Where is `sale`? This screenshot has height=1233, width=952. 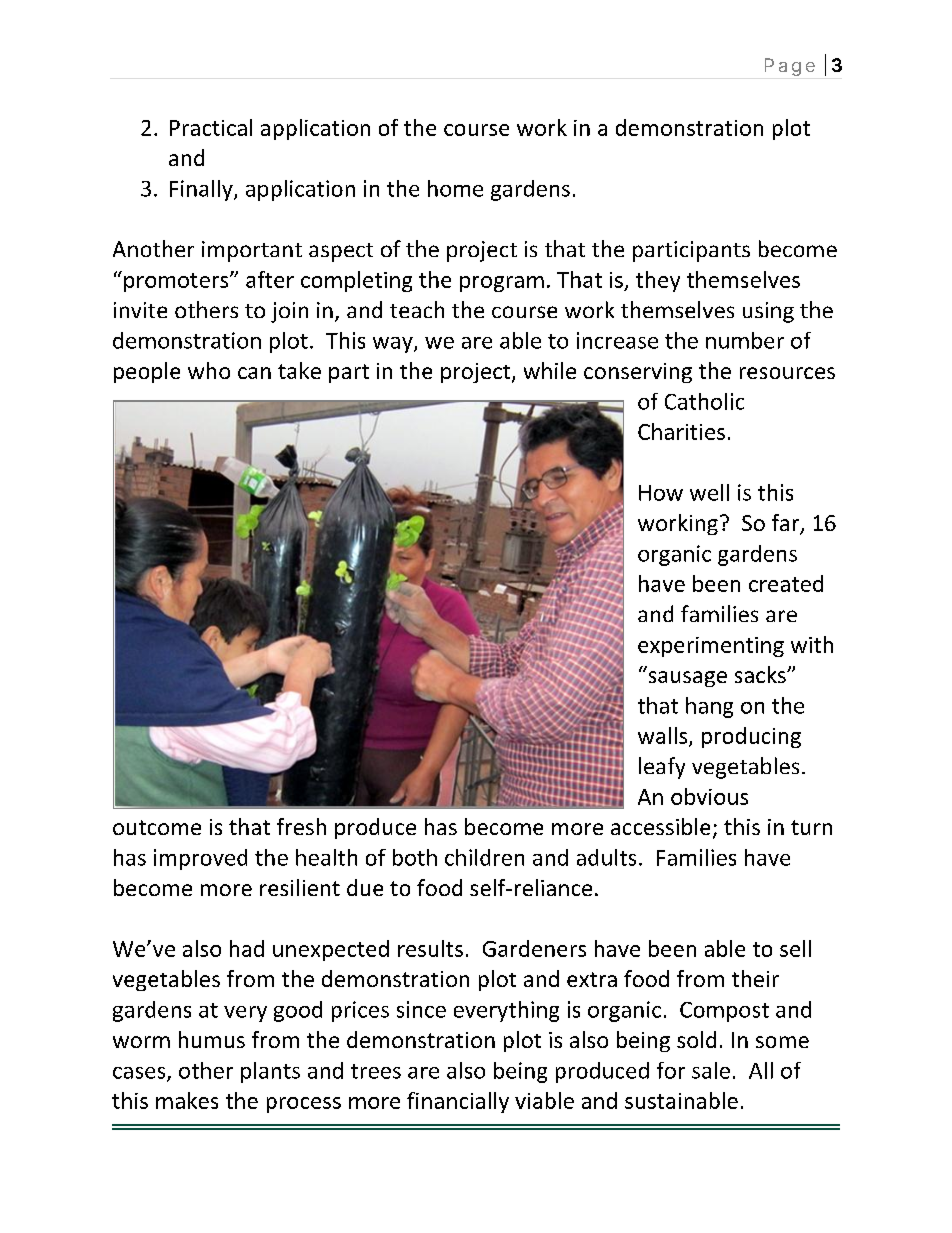
sale is located at coordinates (711, 1070).
